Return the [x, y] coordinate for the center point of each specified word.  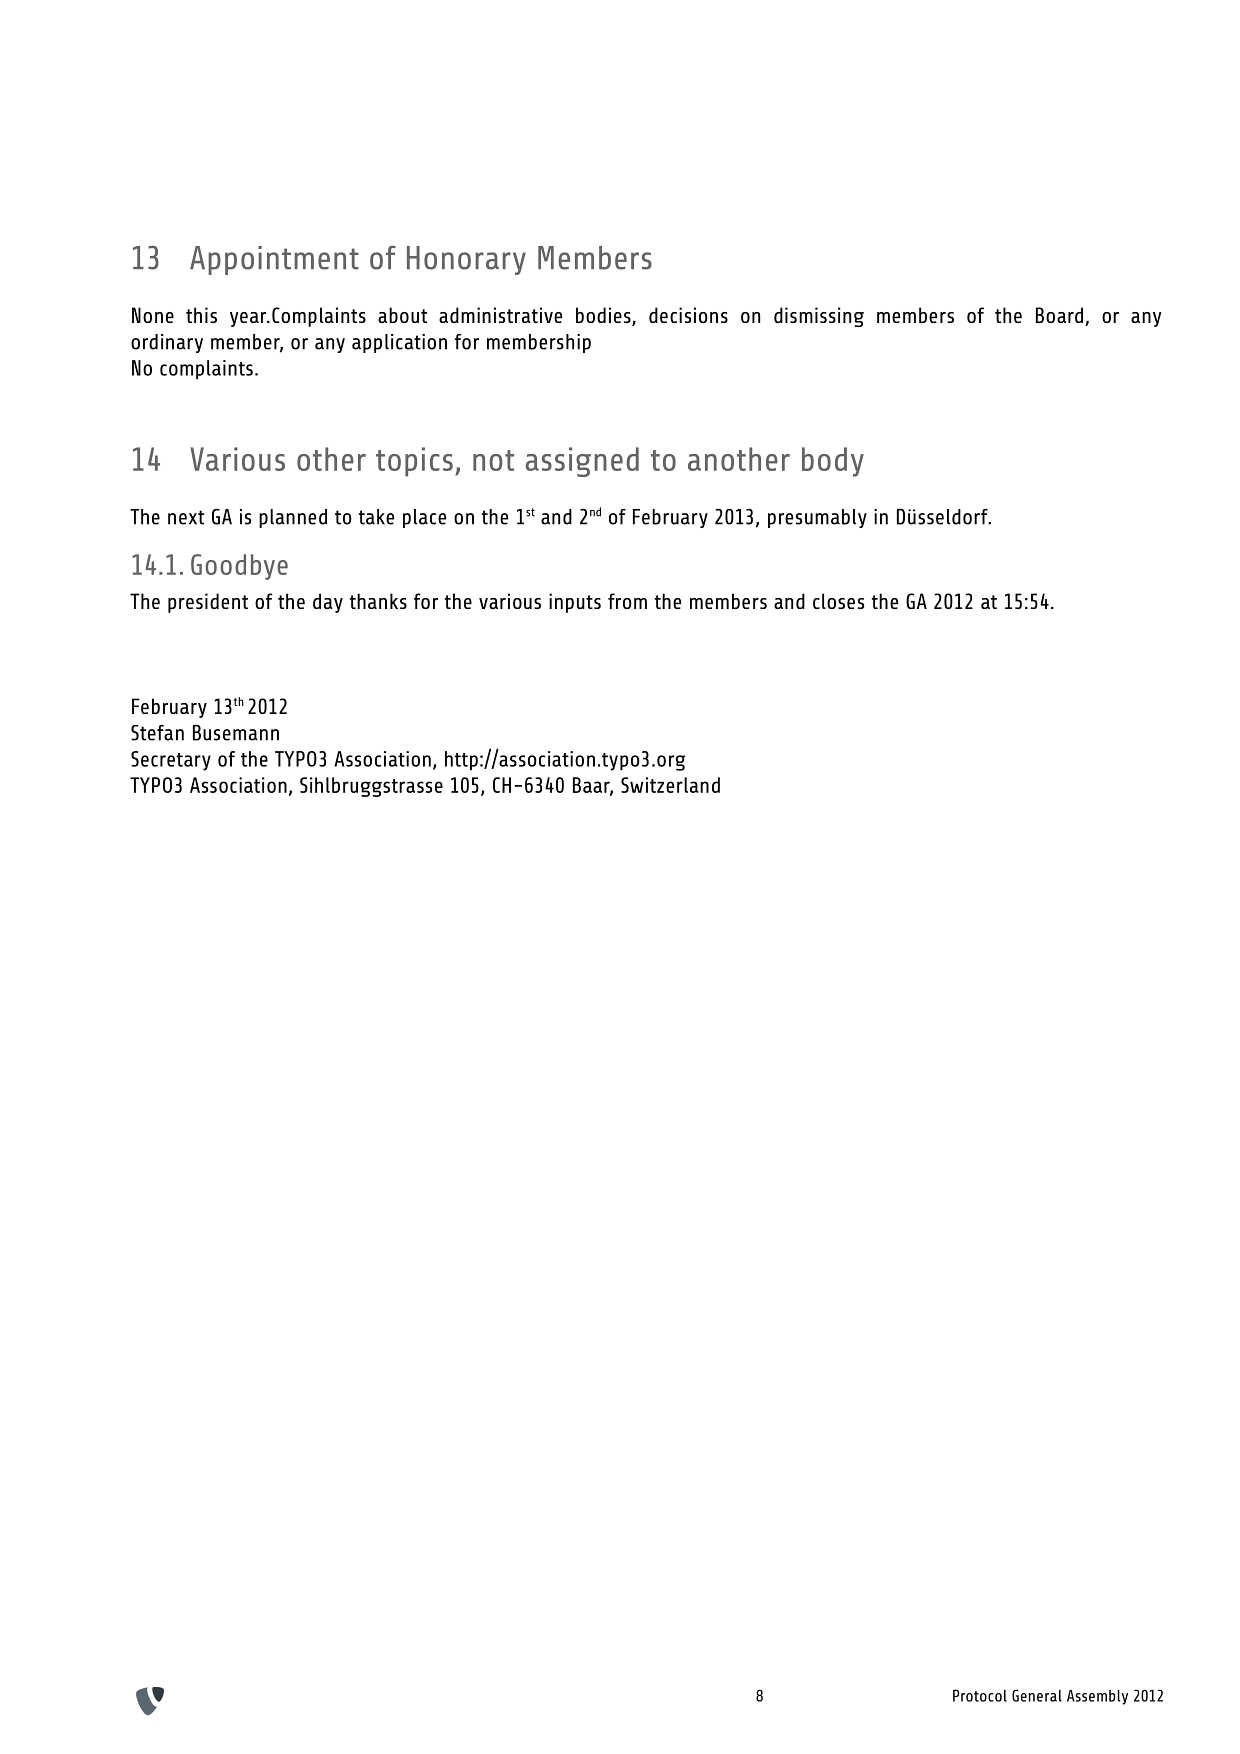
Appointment [274, 260]
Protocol [980, 1695]
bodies [604, 316]
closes [838, 601]
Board [1059, 315]
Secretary [171, 761]
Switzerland [670, 785]
